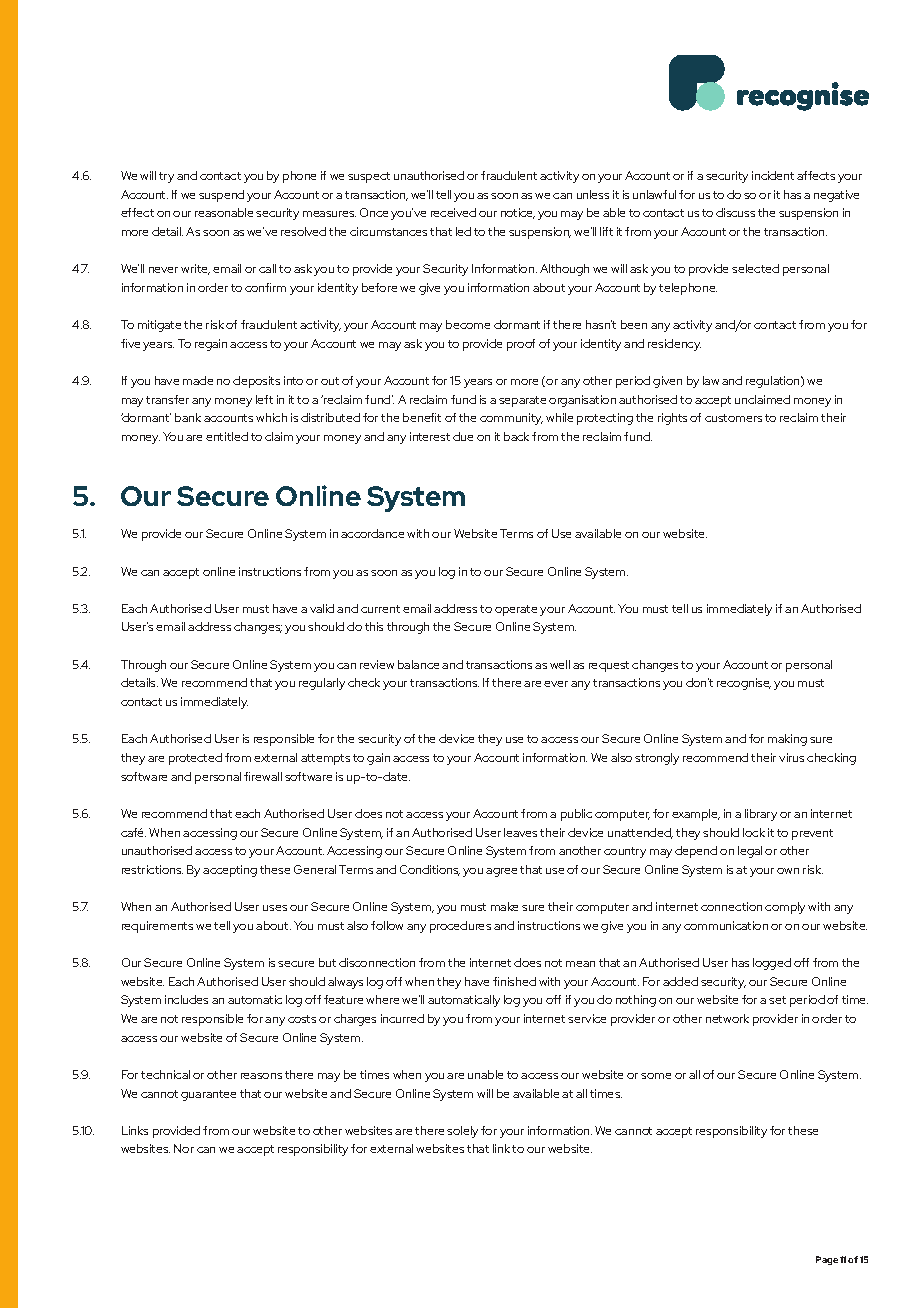 This screenshot has height=1308, width=924. I want to click on suspend, so click(221, 196).
